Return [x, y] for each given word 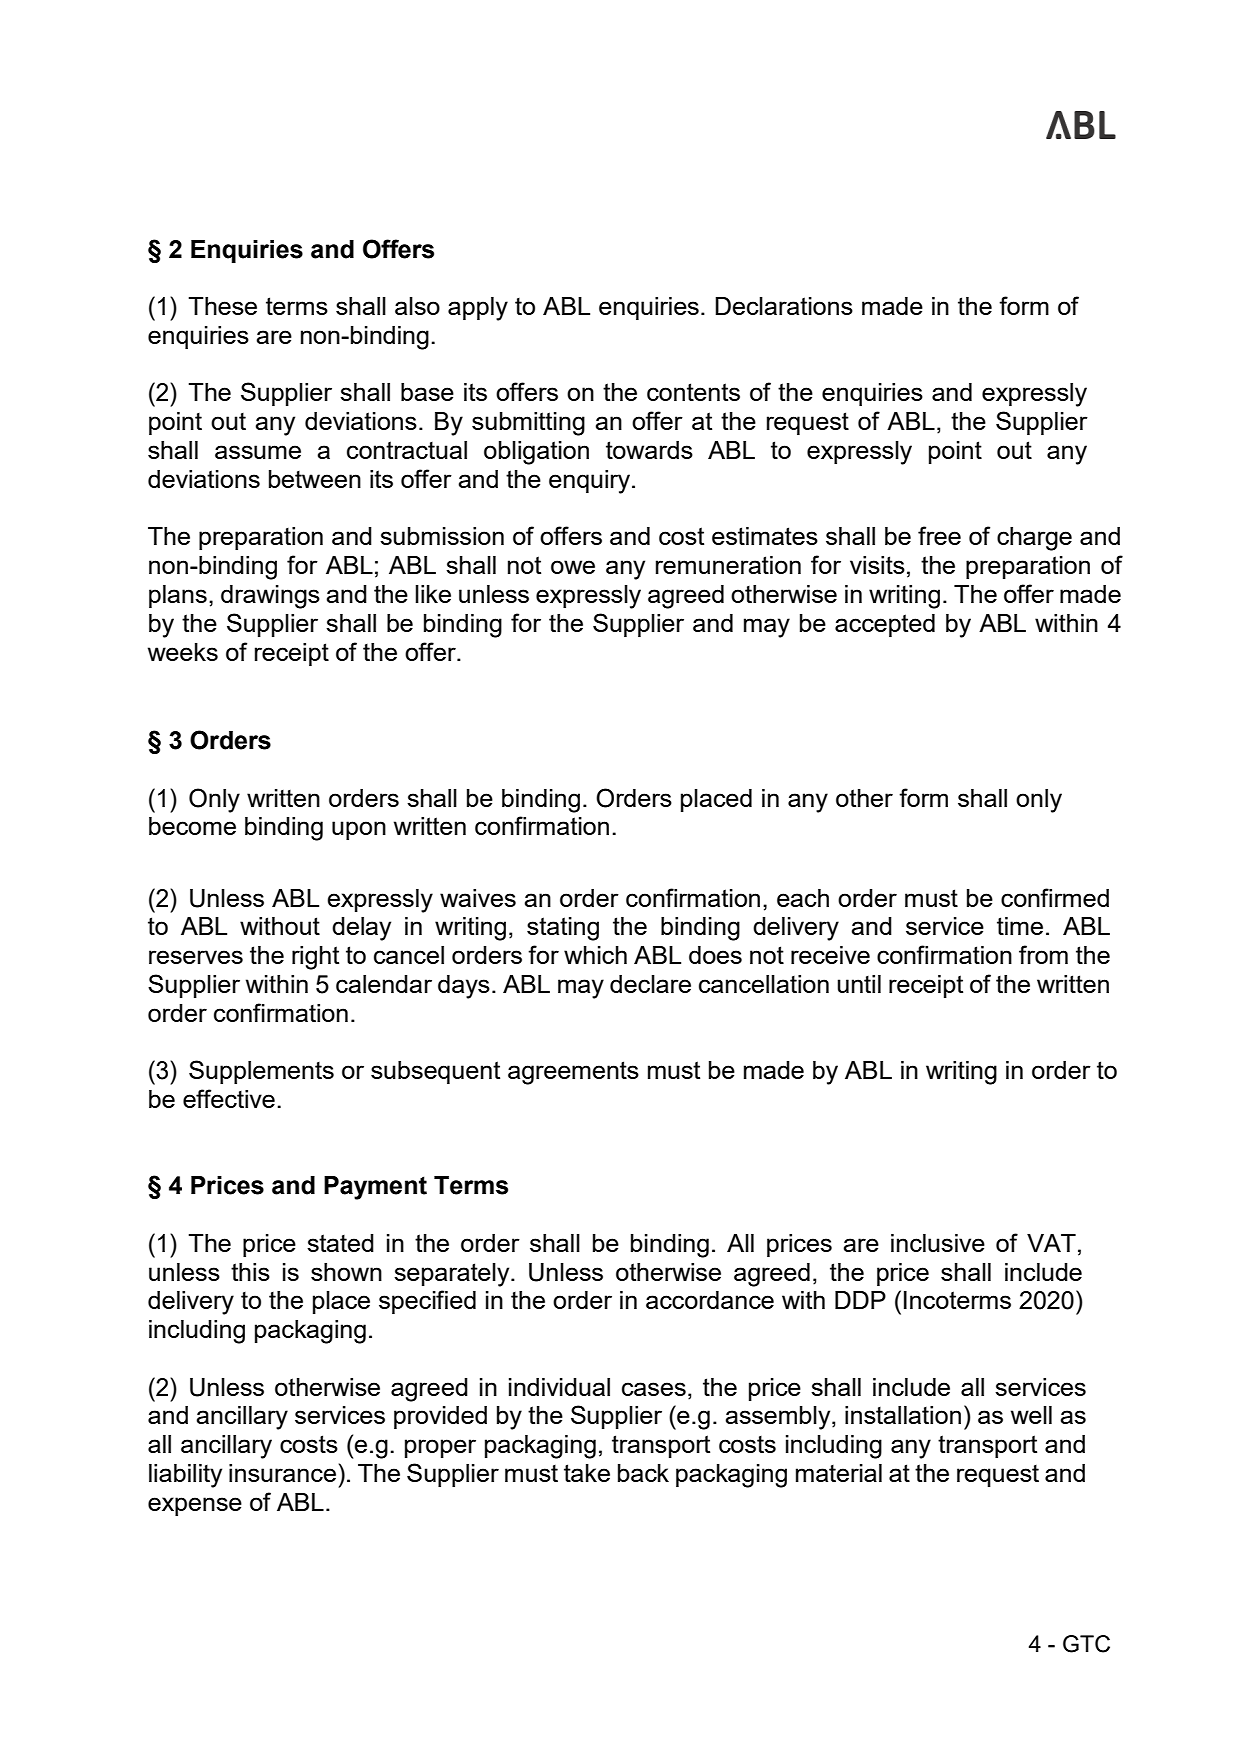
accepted [885, 625]
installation [903, 1415]
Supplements [261, 1072]
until [859, 984]
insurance [282, 1473]
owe [573, 567]
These [222, 306]
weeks [183, 652]
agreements [573, 1073]
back [643, 1473]
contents [693, 392]
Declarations [784, 306]
